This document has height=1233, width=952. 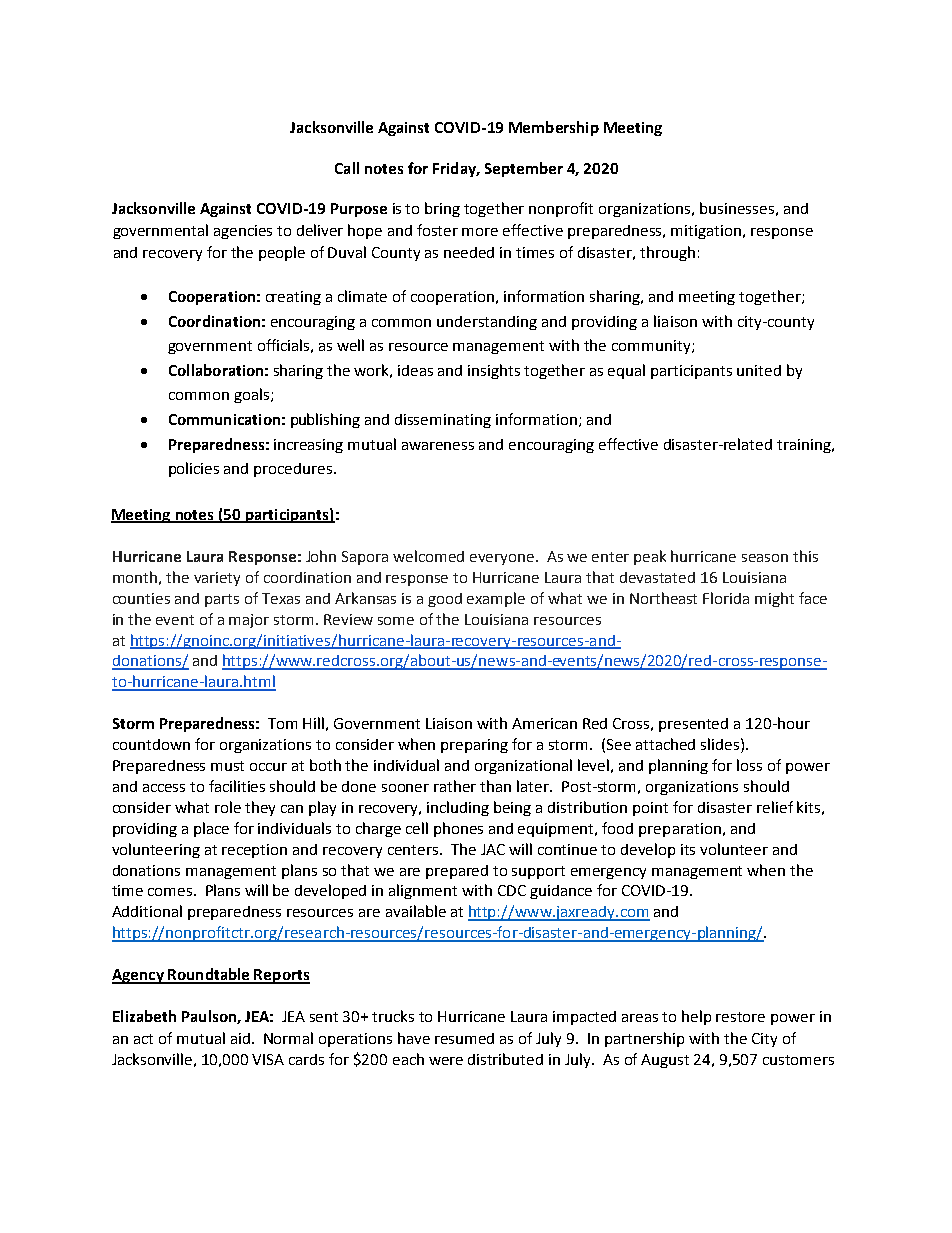 What do you see at coordinates (240, 1038) in the document?
I see `aid` at bounding box center [240, 1038].
